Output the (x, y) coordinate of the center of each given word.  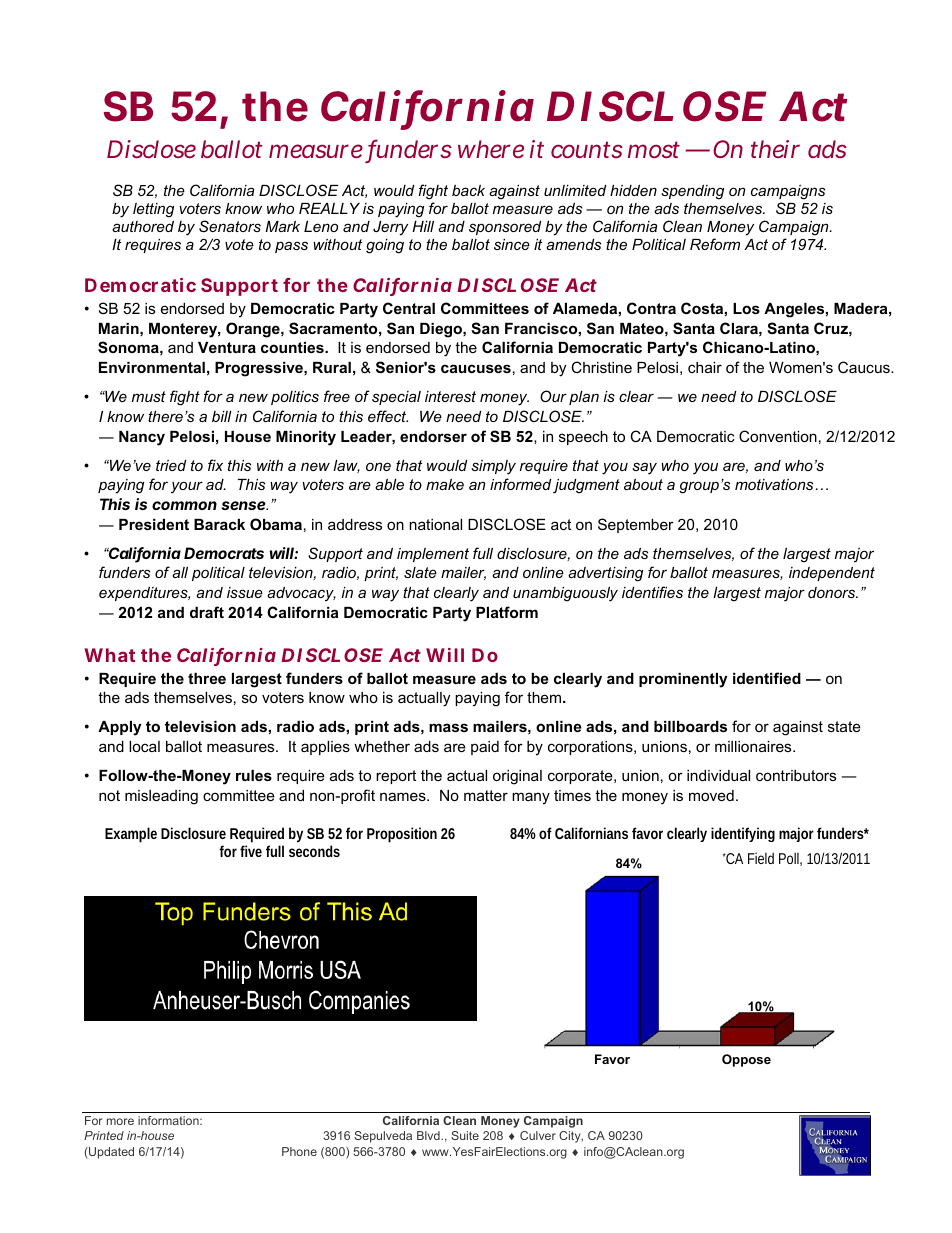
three (207, 678)
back (468, 190)
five (251, 851)
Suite (465, 1135)
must (149, 396)
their (775, 149)
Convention (778, 436)
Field (761, 858)
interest (450, 396)
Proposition (402, 835)
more (120, 1121)
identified (767, 678)
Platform (507, 612)
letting (153, 210)
